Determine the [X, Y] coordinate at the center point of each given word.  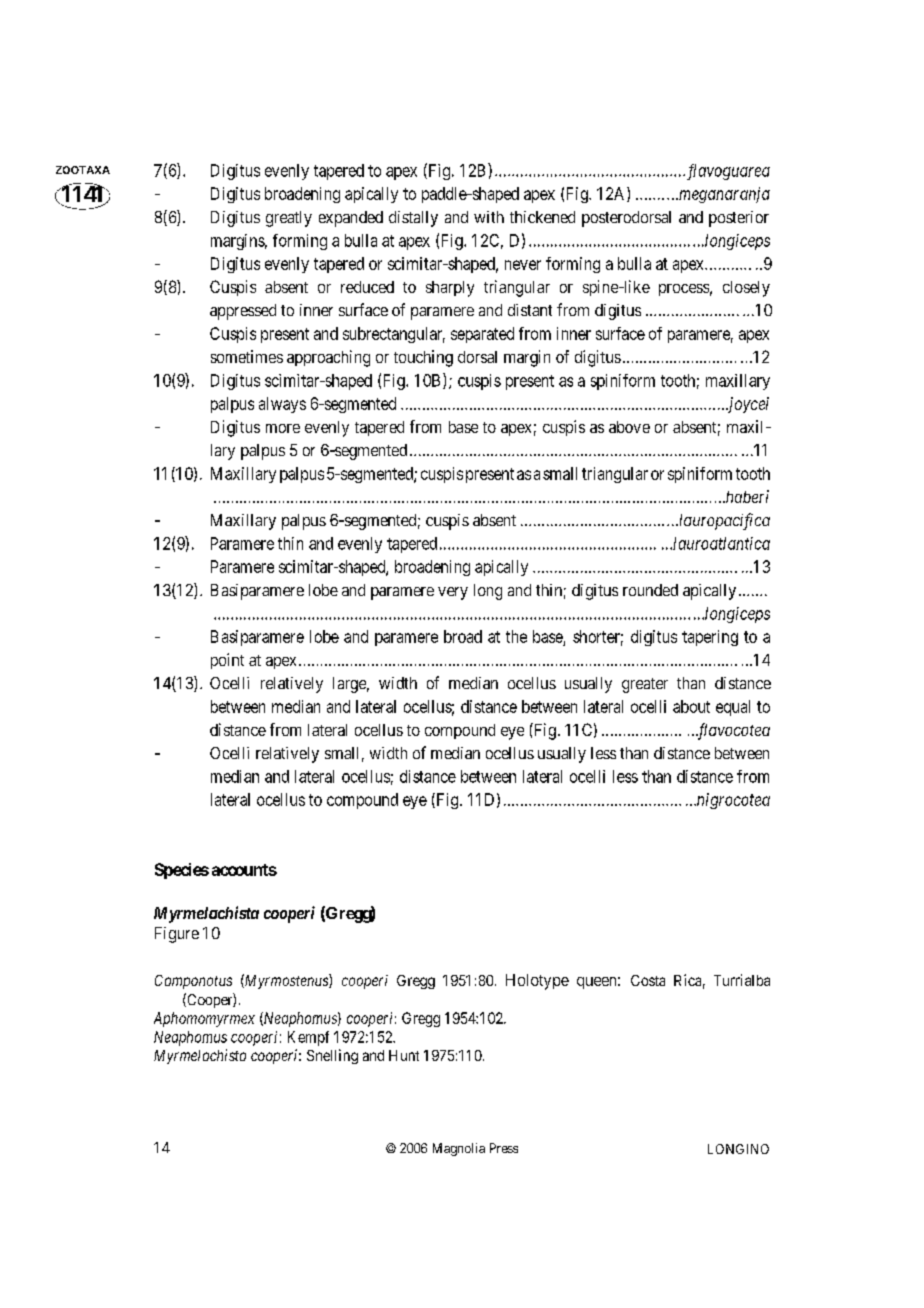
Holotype [537, 982]
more [283, 428]
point [227, 661]
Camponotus [193, 982]
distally [413, 219]
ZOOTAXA [83, 170]
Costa [648, 980]
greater [645, 685]
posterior [739, 219]
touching [423, 358]
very [453, 593]
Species [182, 871]
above [629, 427]
